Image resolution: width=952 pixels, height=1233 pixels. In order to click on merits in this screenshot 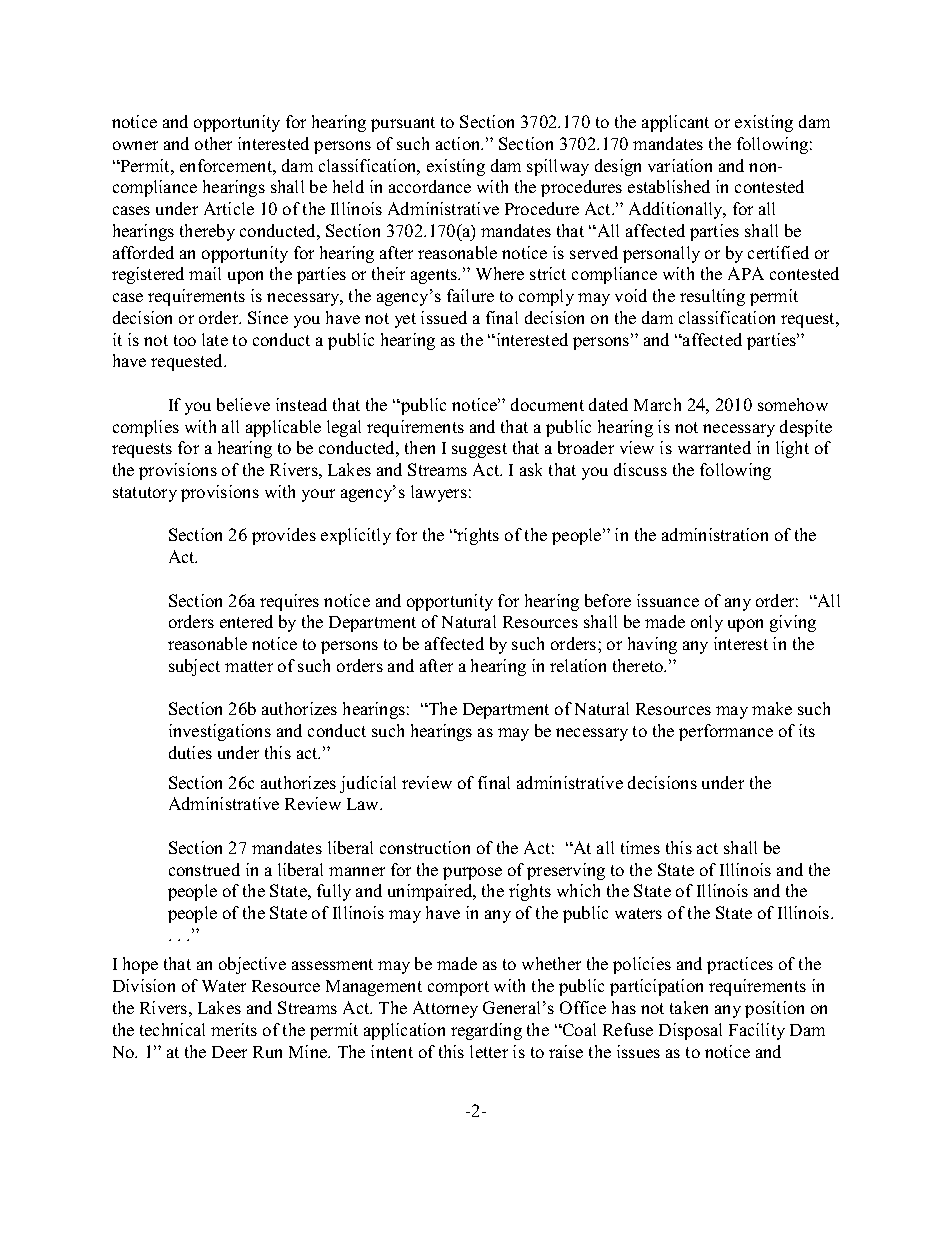, I will do `click(234, 1029)`.
